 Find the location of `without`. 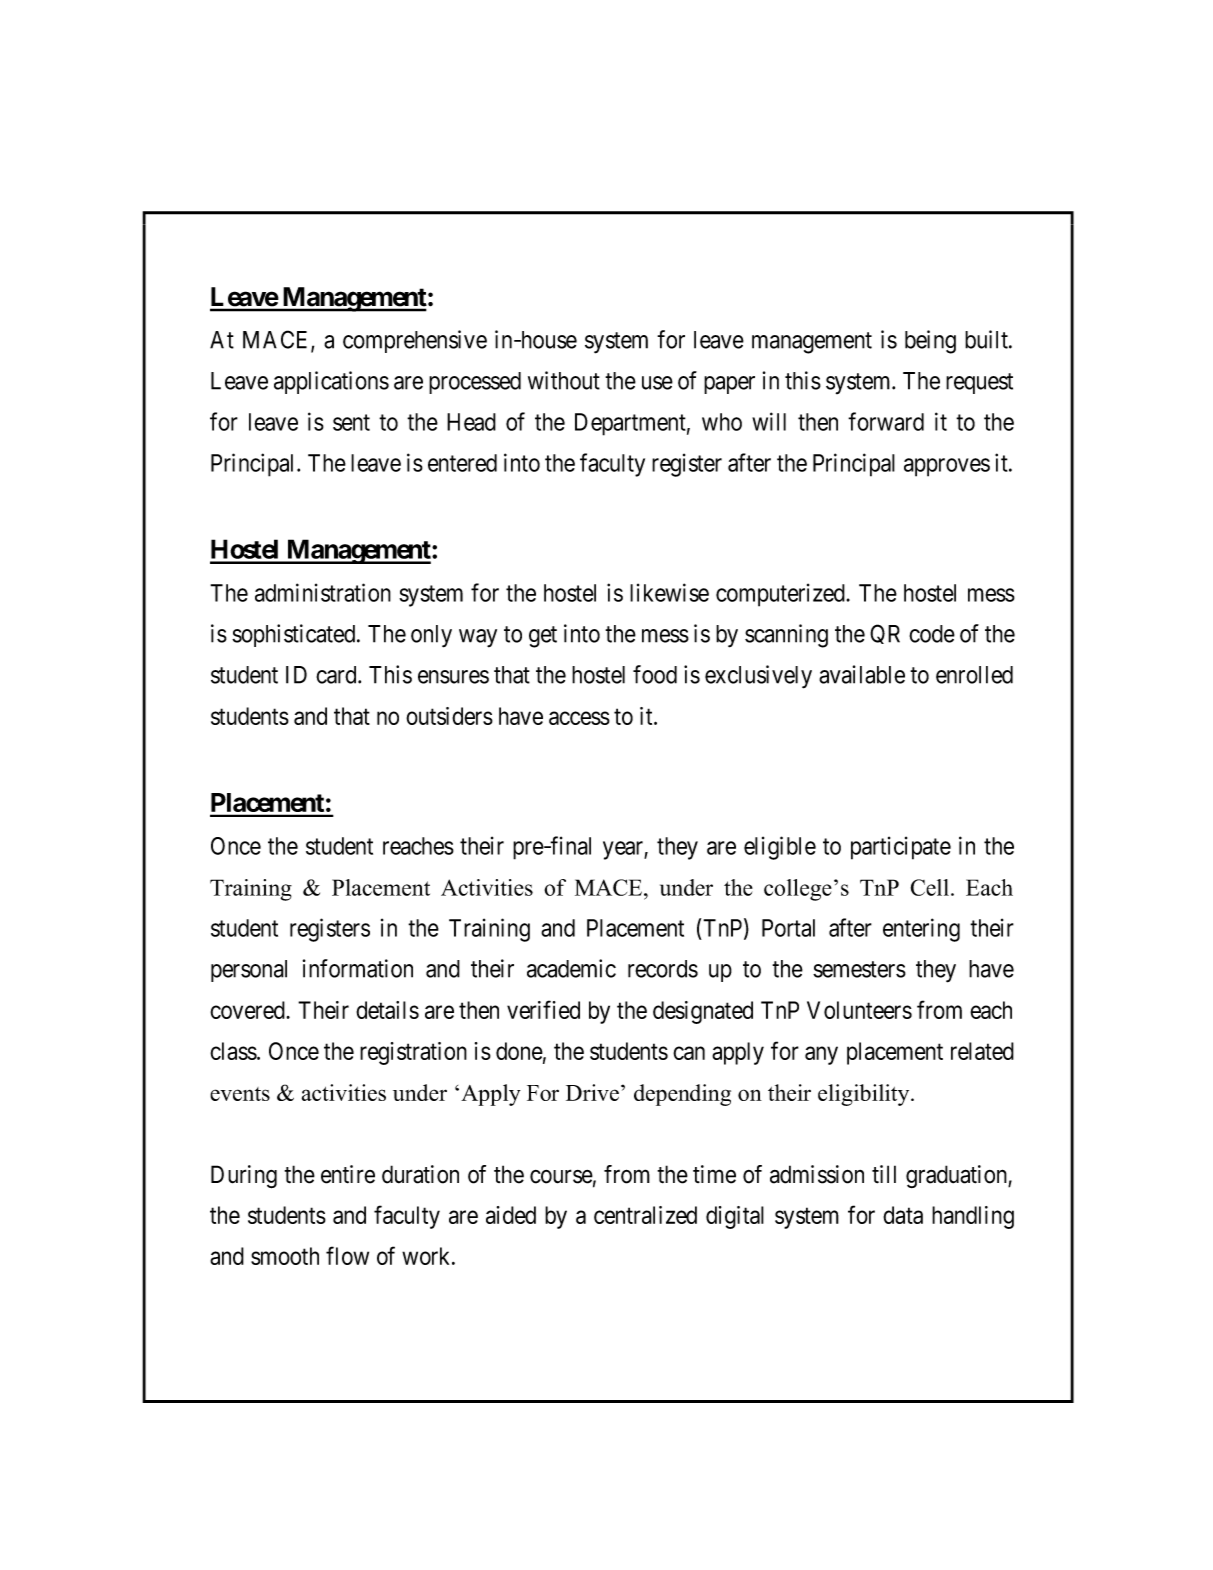

without is located at coordinates (564, 380).
